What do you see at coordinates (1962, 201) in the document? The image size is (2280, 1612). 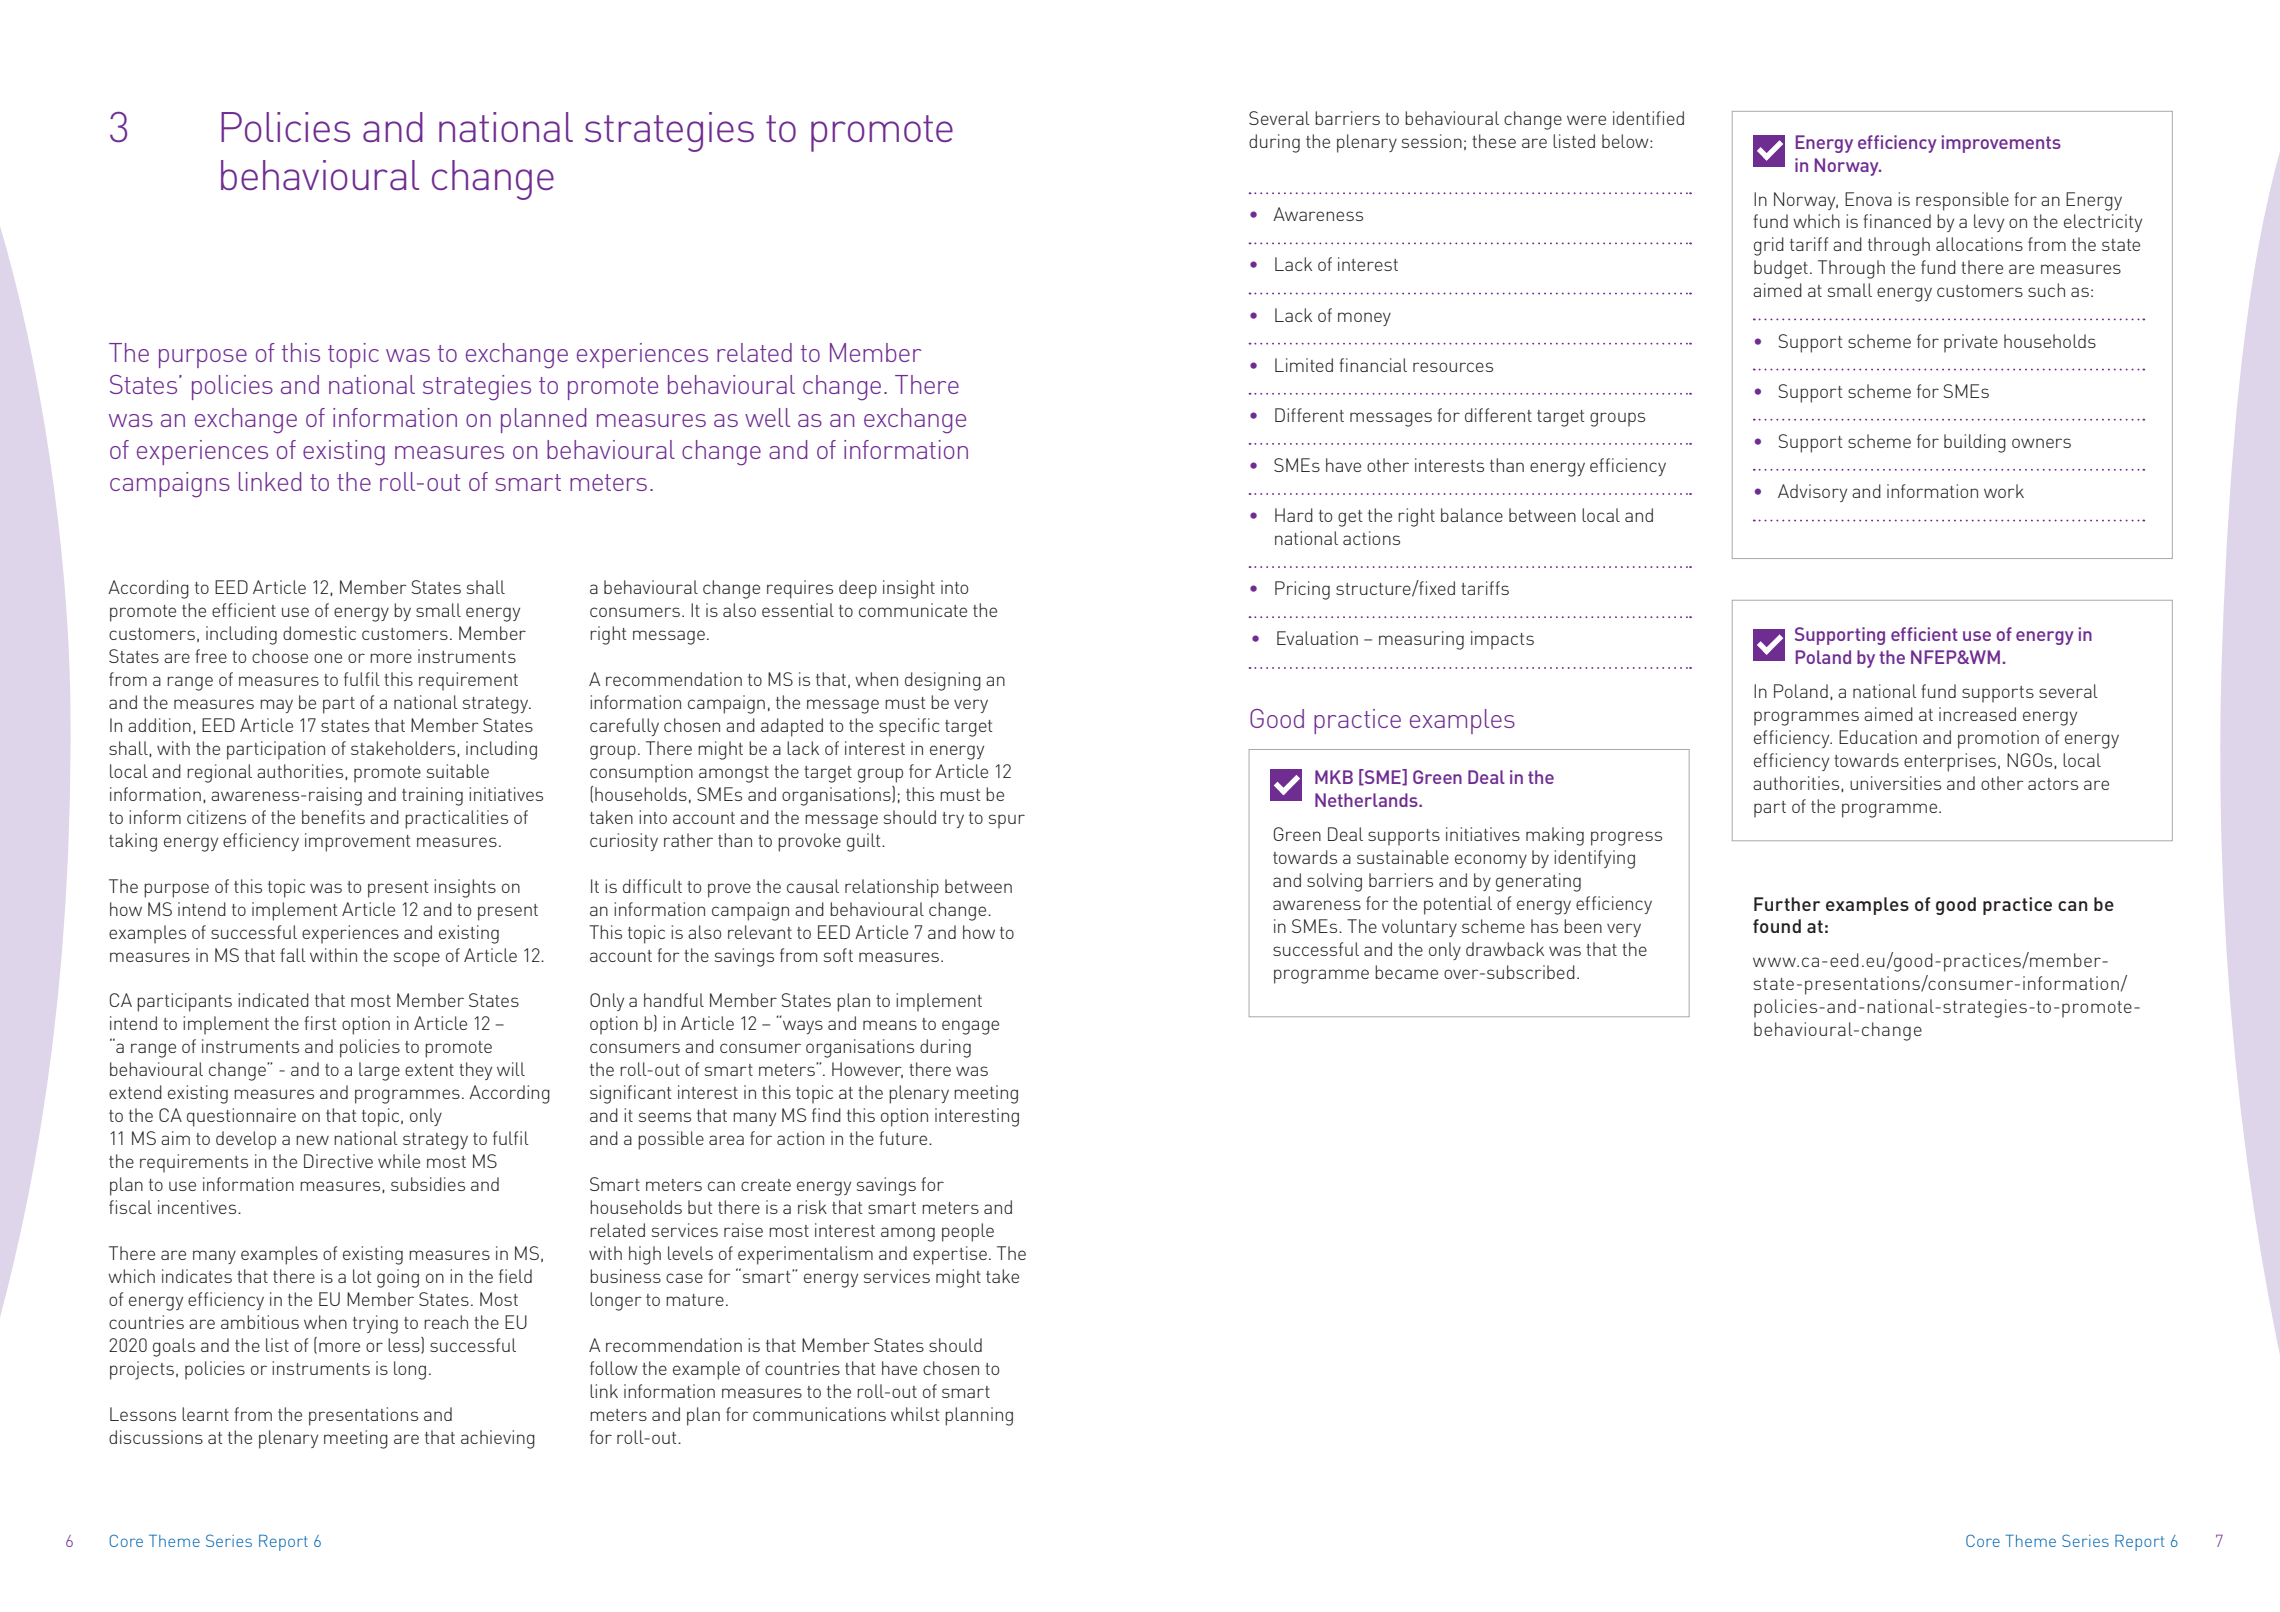 I see `responsible` at bounding box center [1962, 201].
